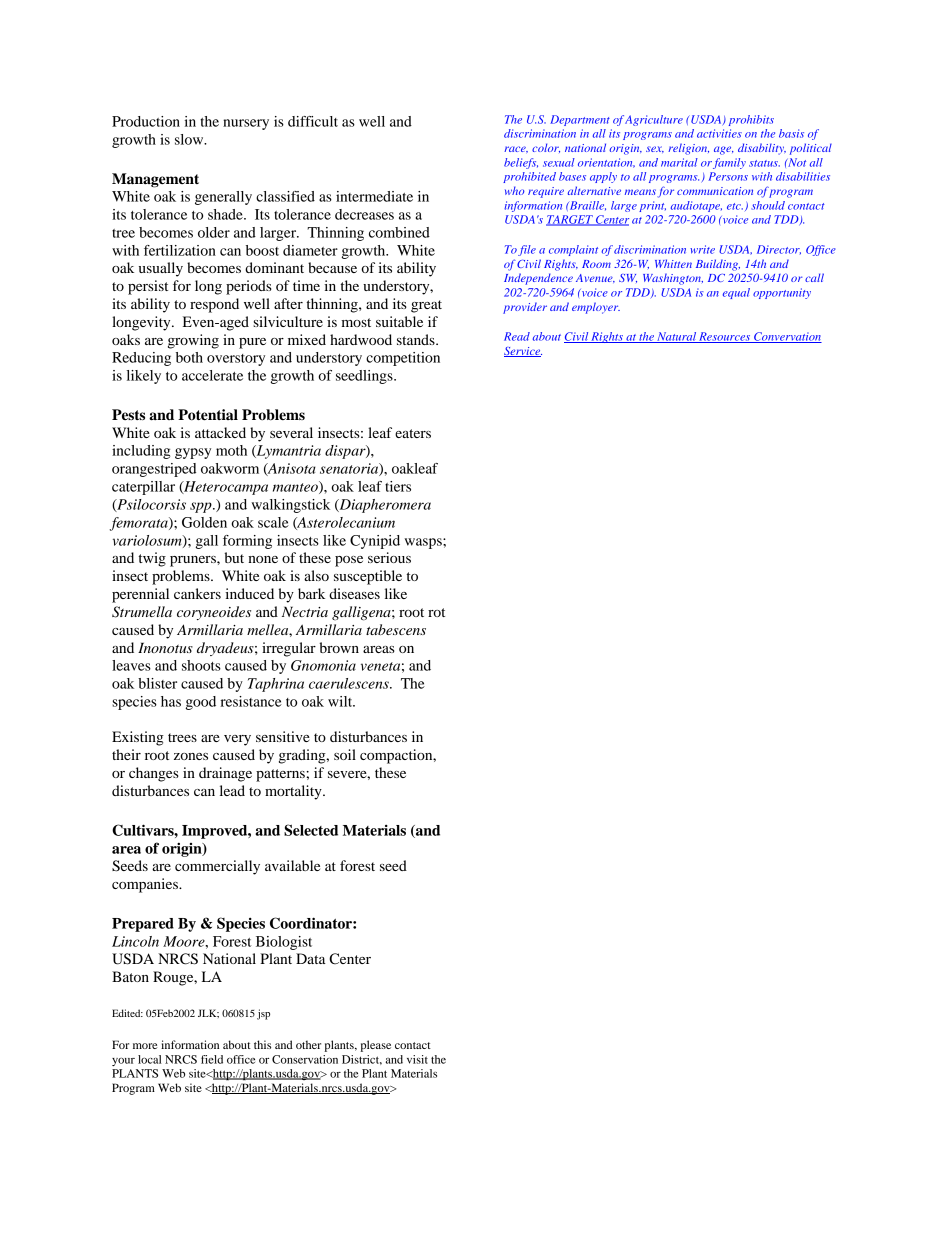 This page has width=952, height=1233. What do you see at coordinates (521, 163) in the page?
I see `beliefs` at bounding box center [521, 163].
